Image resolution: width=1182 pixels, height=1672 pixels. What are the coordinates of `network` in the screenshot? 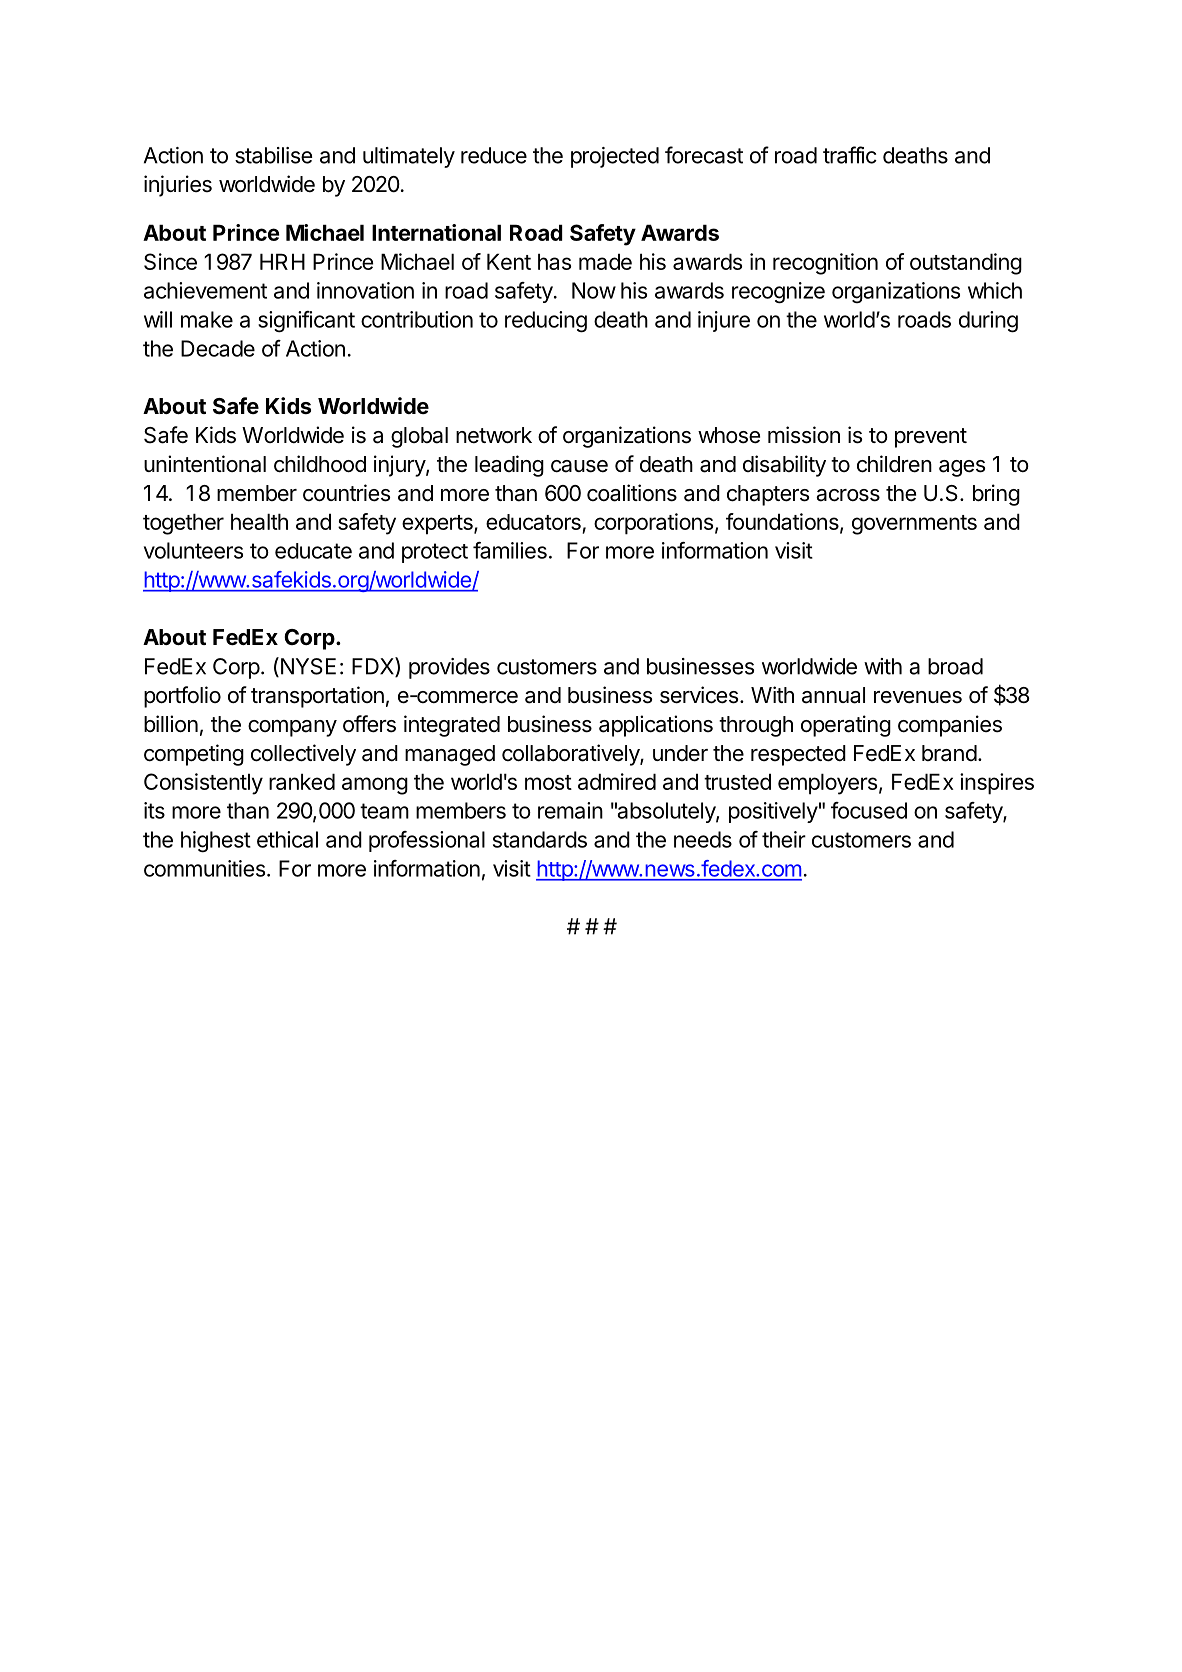 It's located at (494, 435).
